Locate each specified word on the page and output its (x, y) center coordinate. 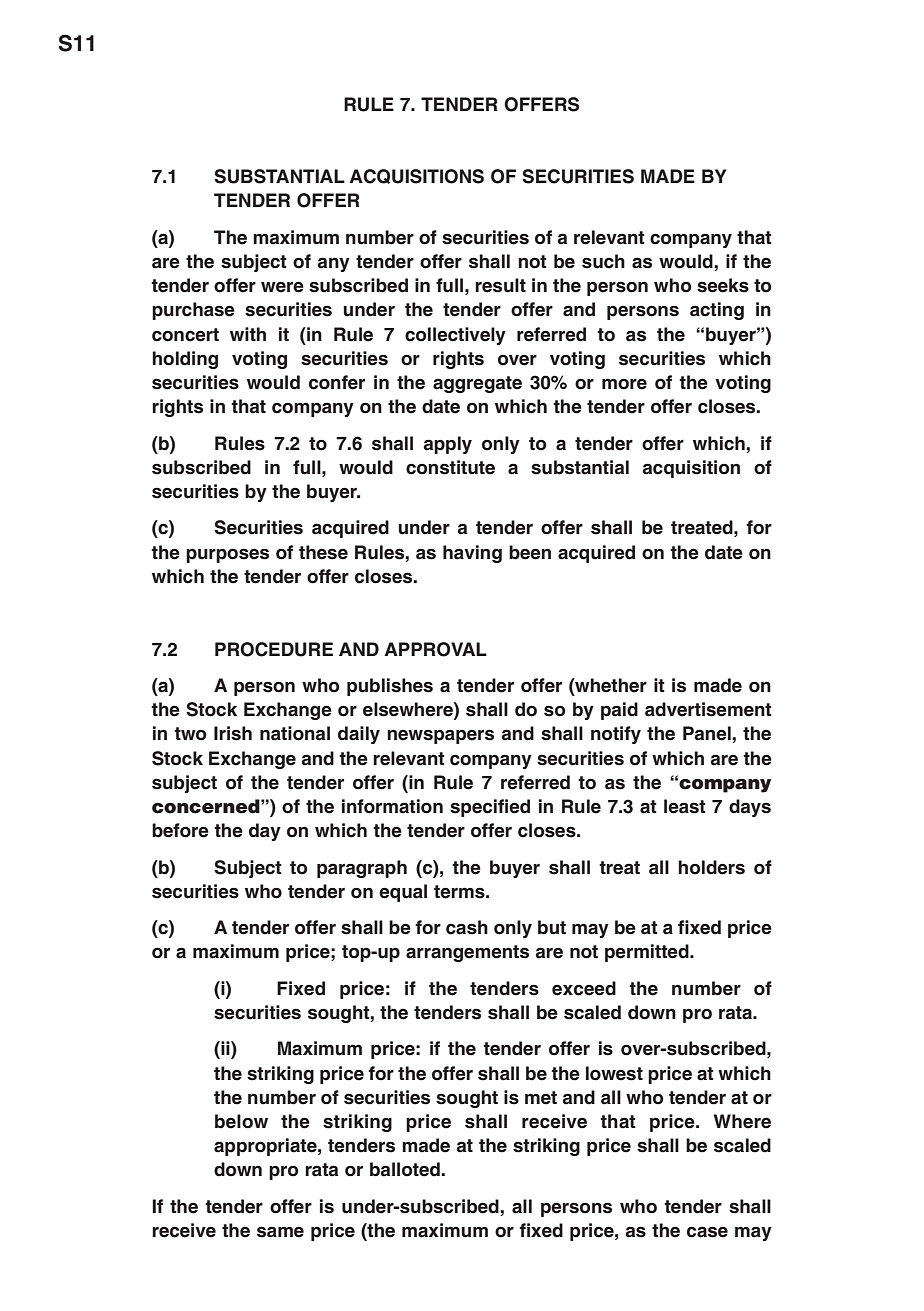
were (282, 287)
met (541, 1098)
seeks (723, 285)
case (707, 1232)
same (280, 1232)
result (500, 285)
